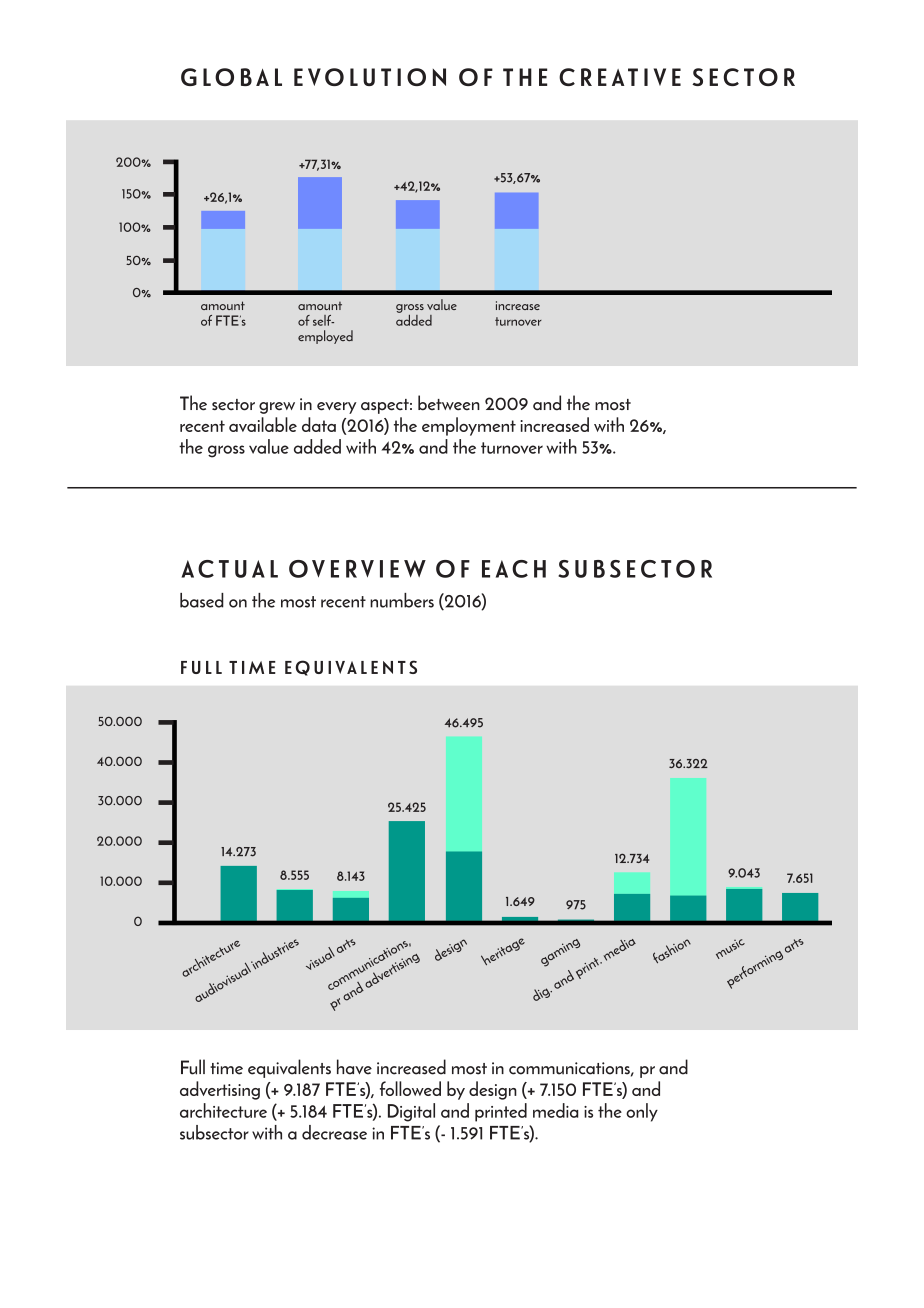 The image size is (924, 1308). What do you see at coordinates (334, 1132) in the screenshot?
I see `decrease` at bounding box center [334, 1132].
